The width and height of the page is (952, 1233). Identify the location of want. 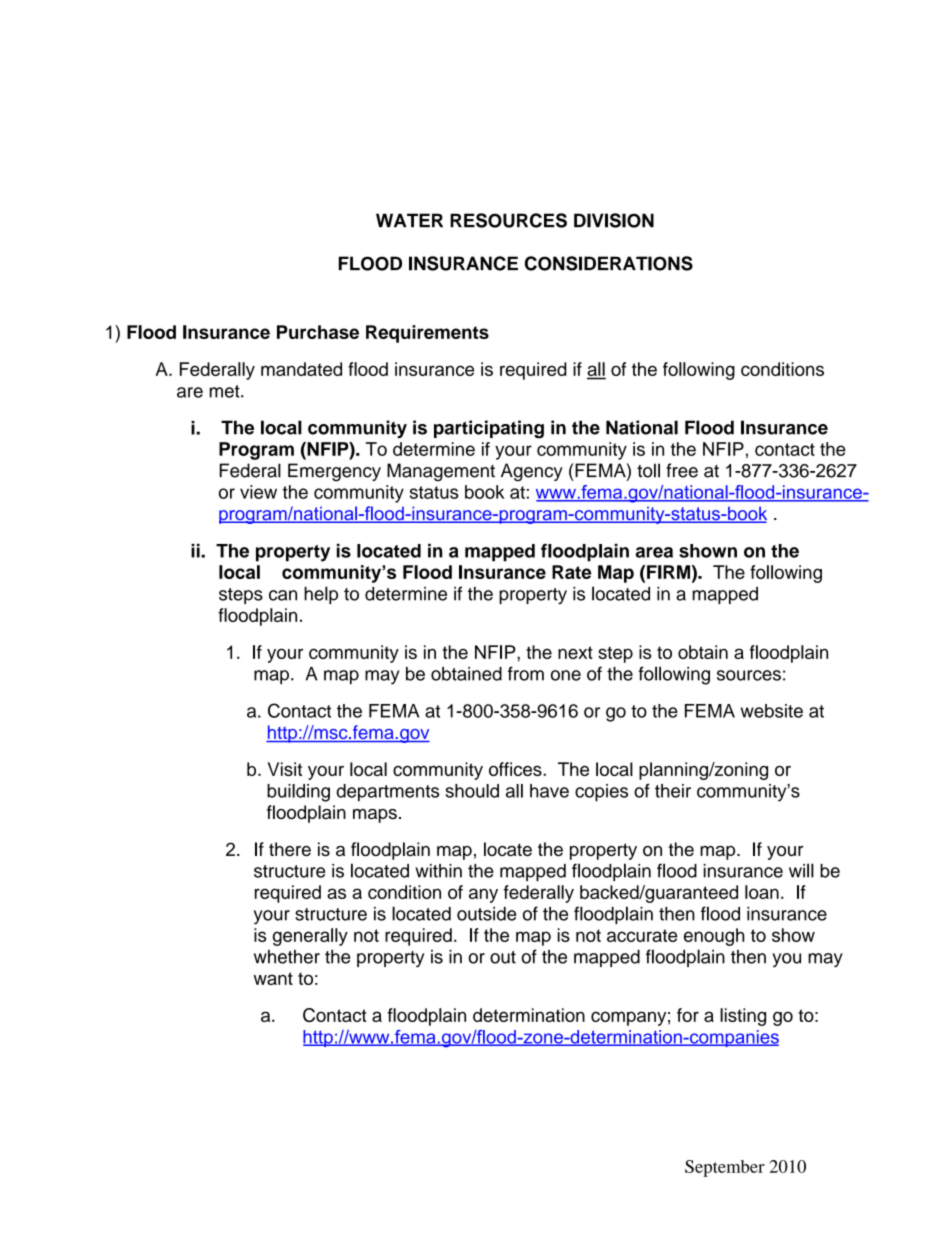
(273, 978).
